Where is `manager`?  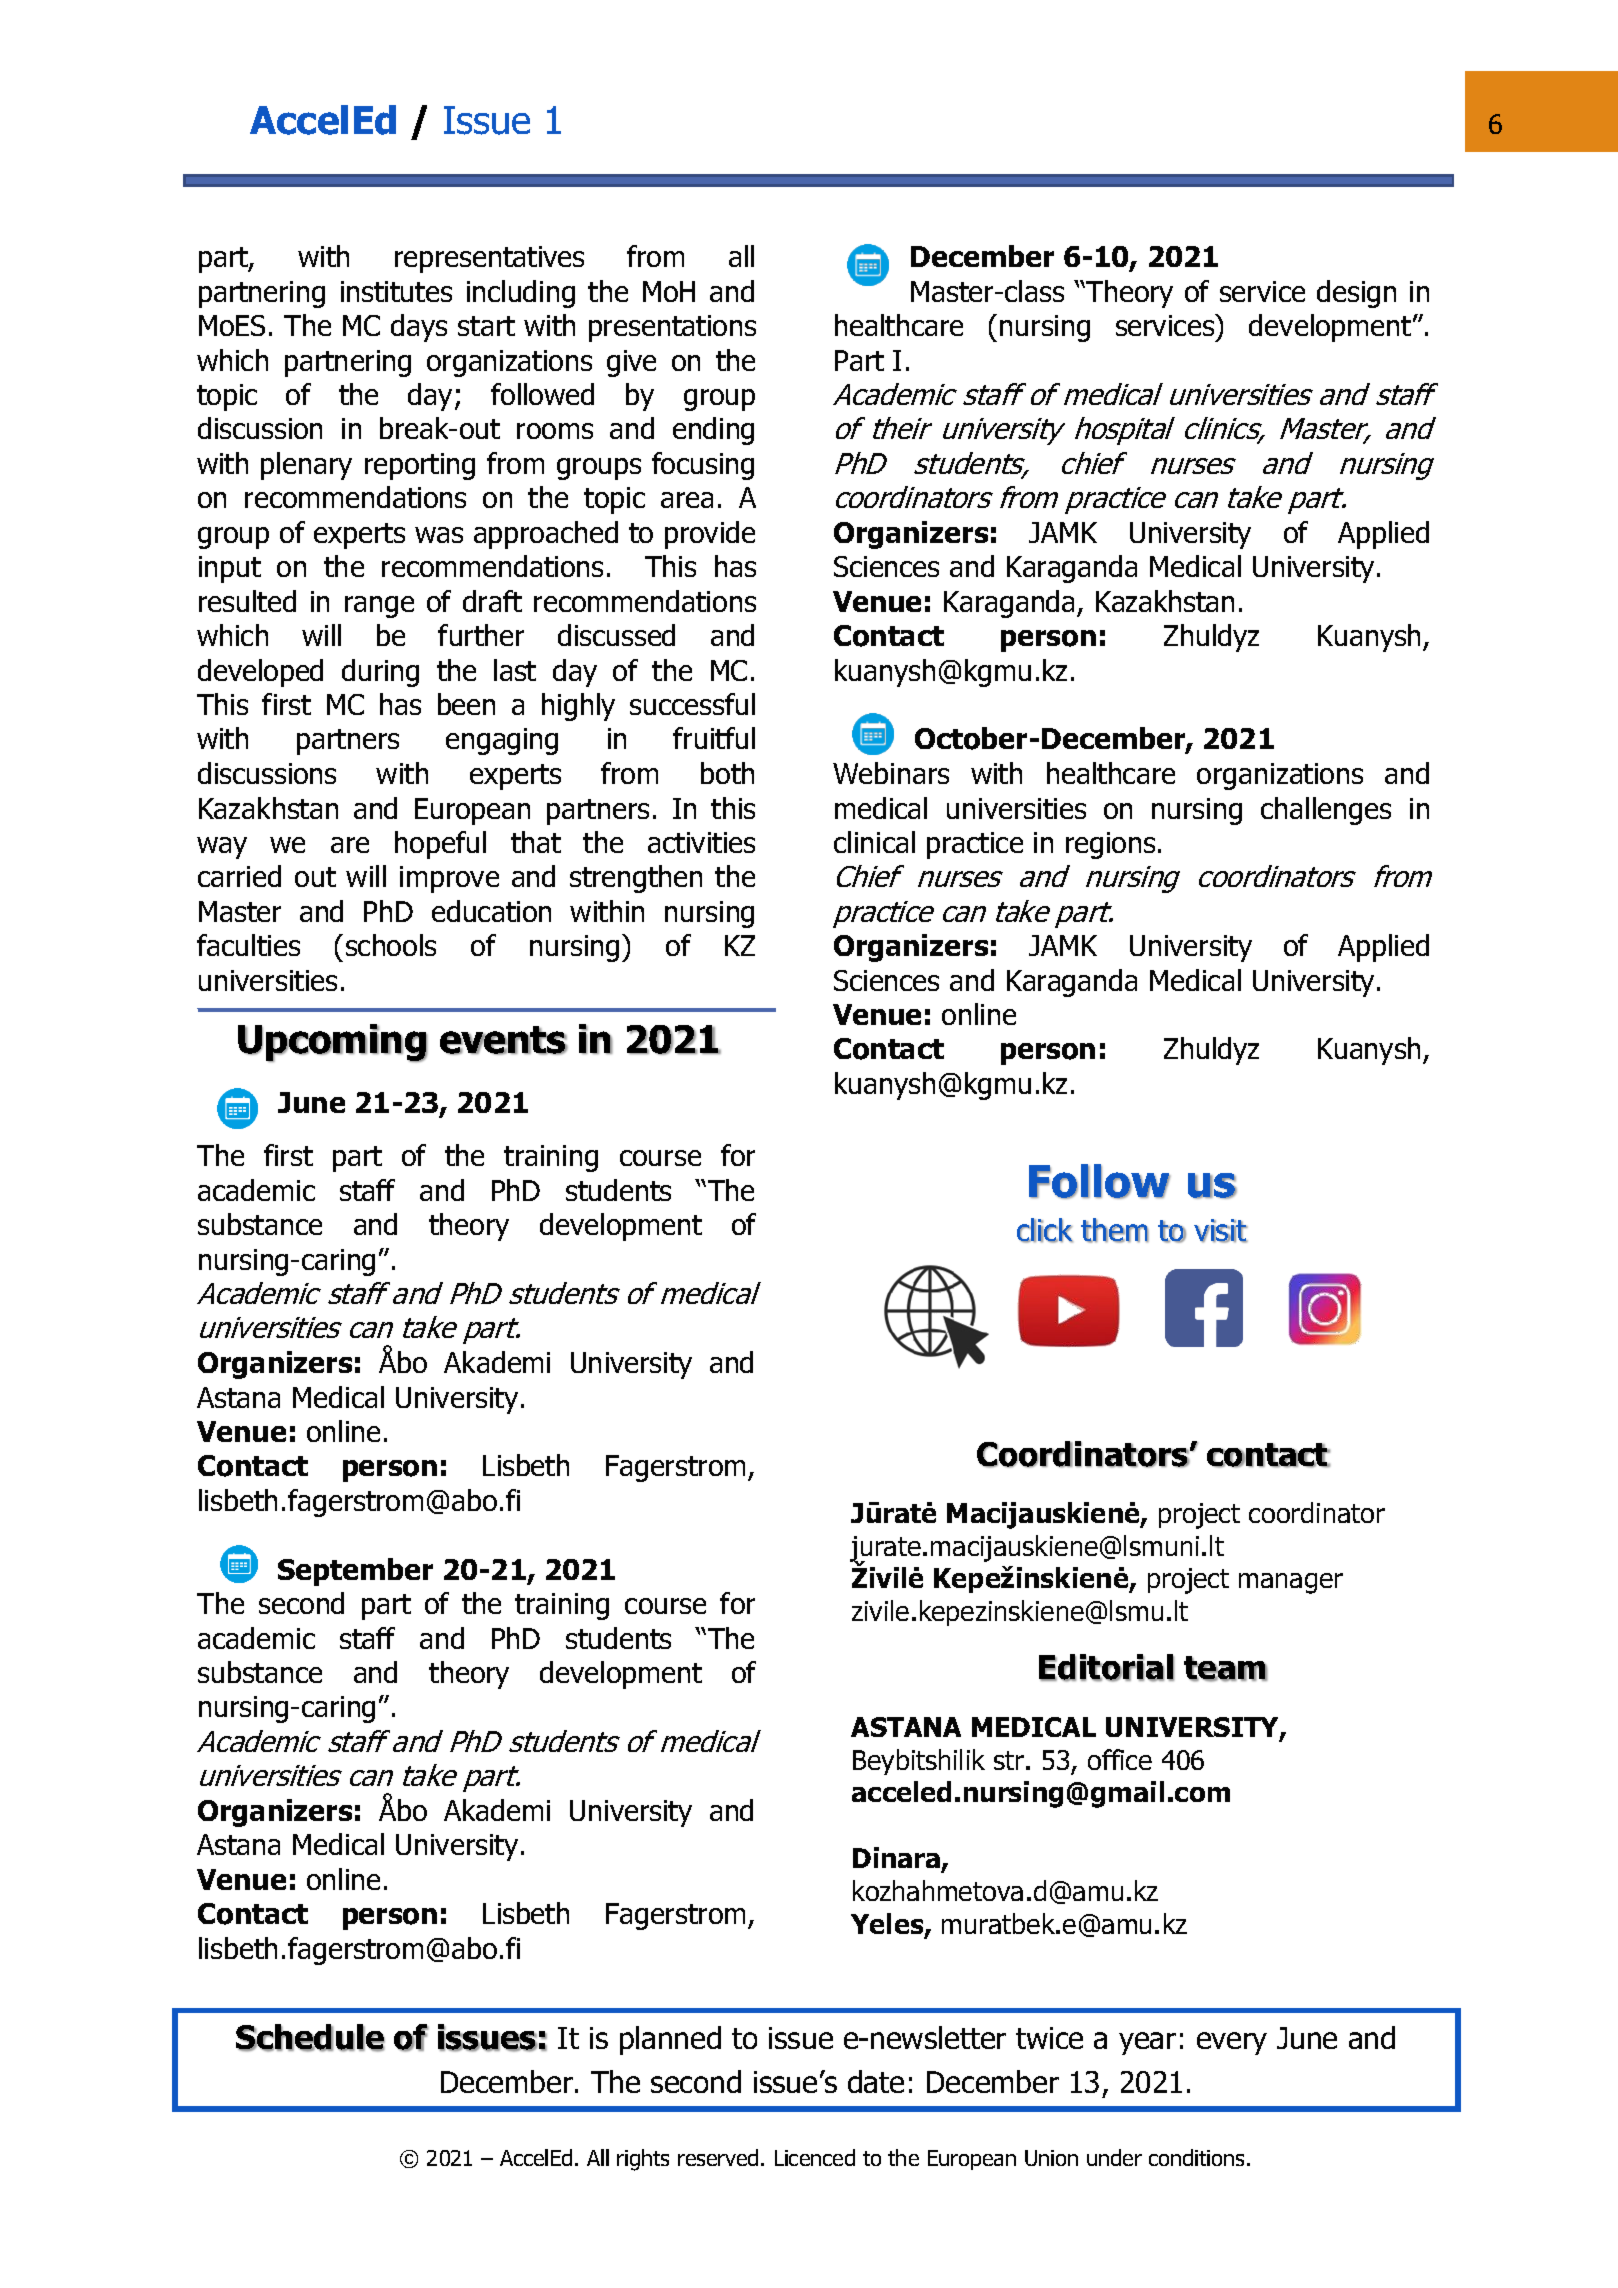 manager is located at coordinates (1291, 1583).
